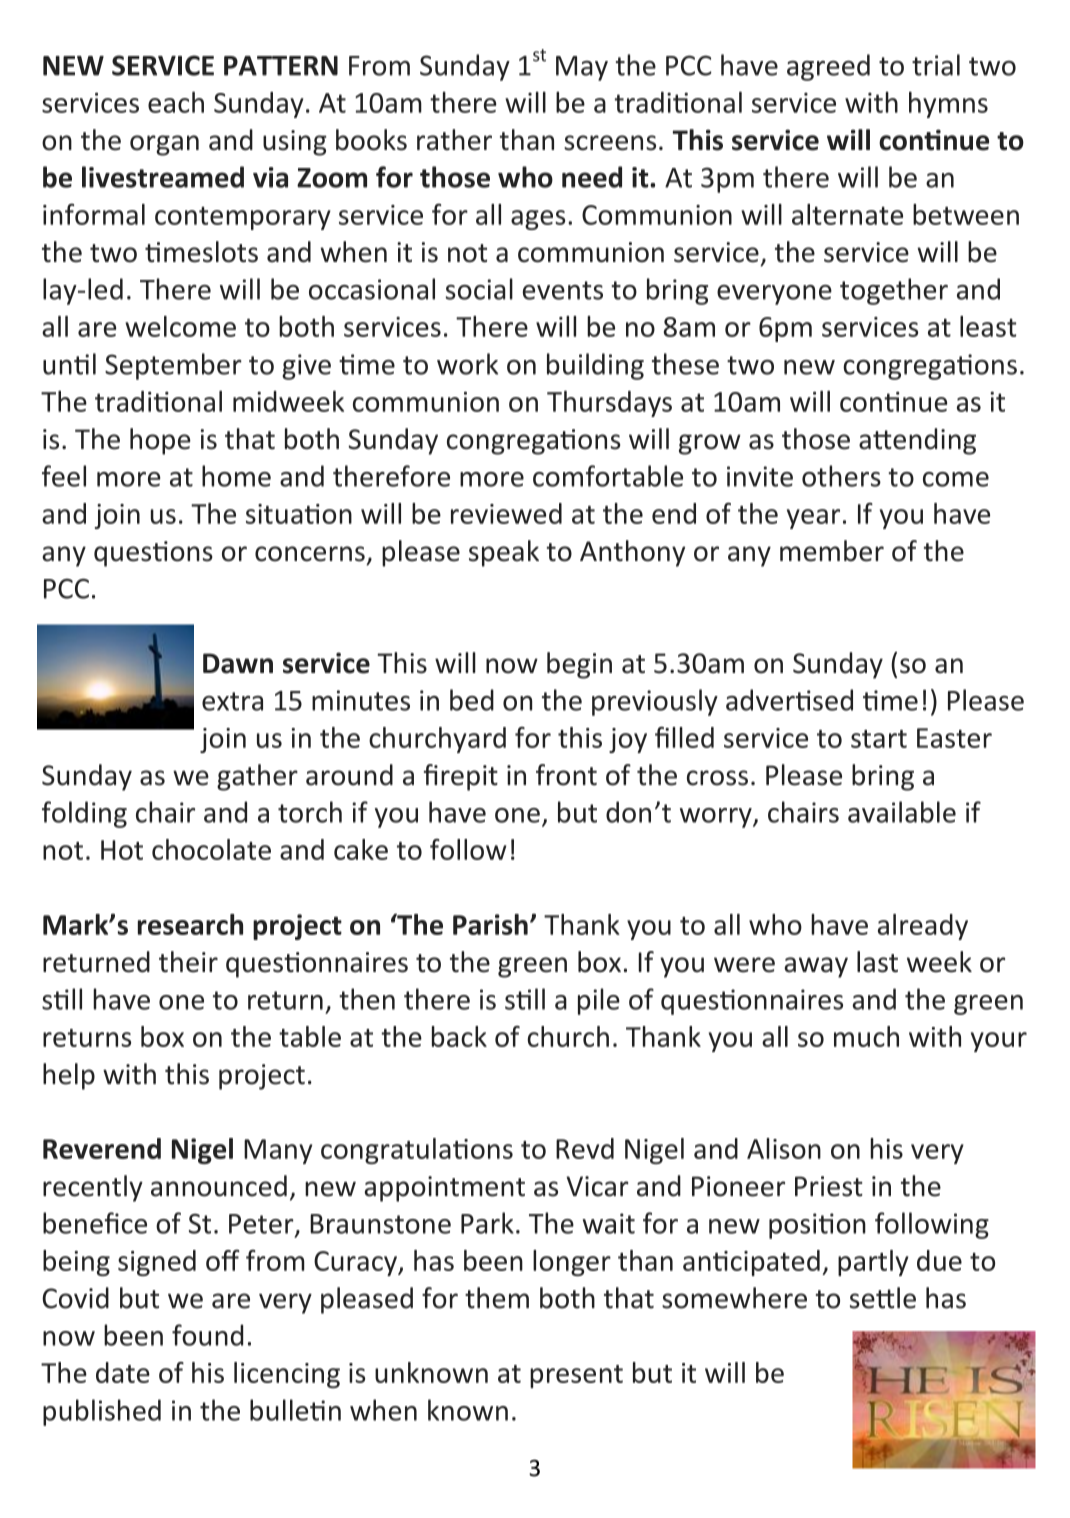  What do you see at coordinates (566, 775) in the image?
I see `front` at bounding box center [566, 775].
